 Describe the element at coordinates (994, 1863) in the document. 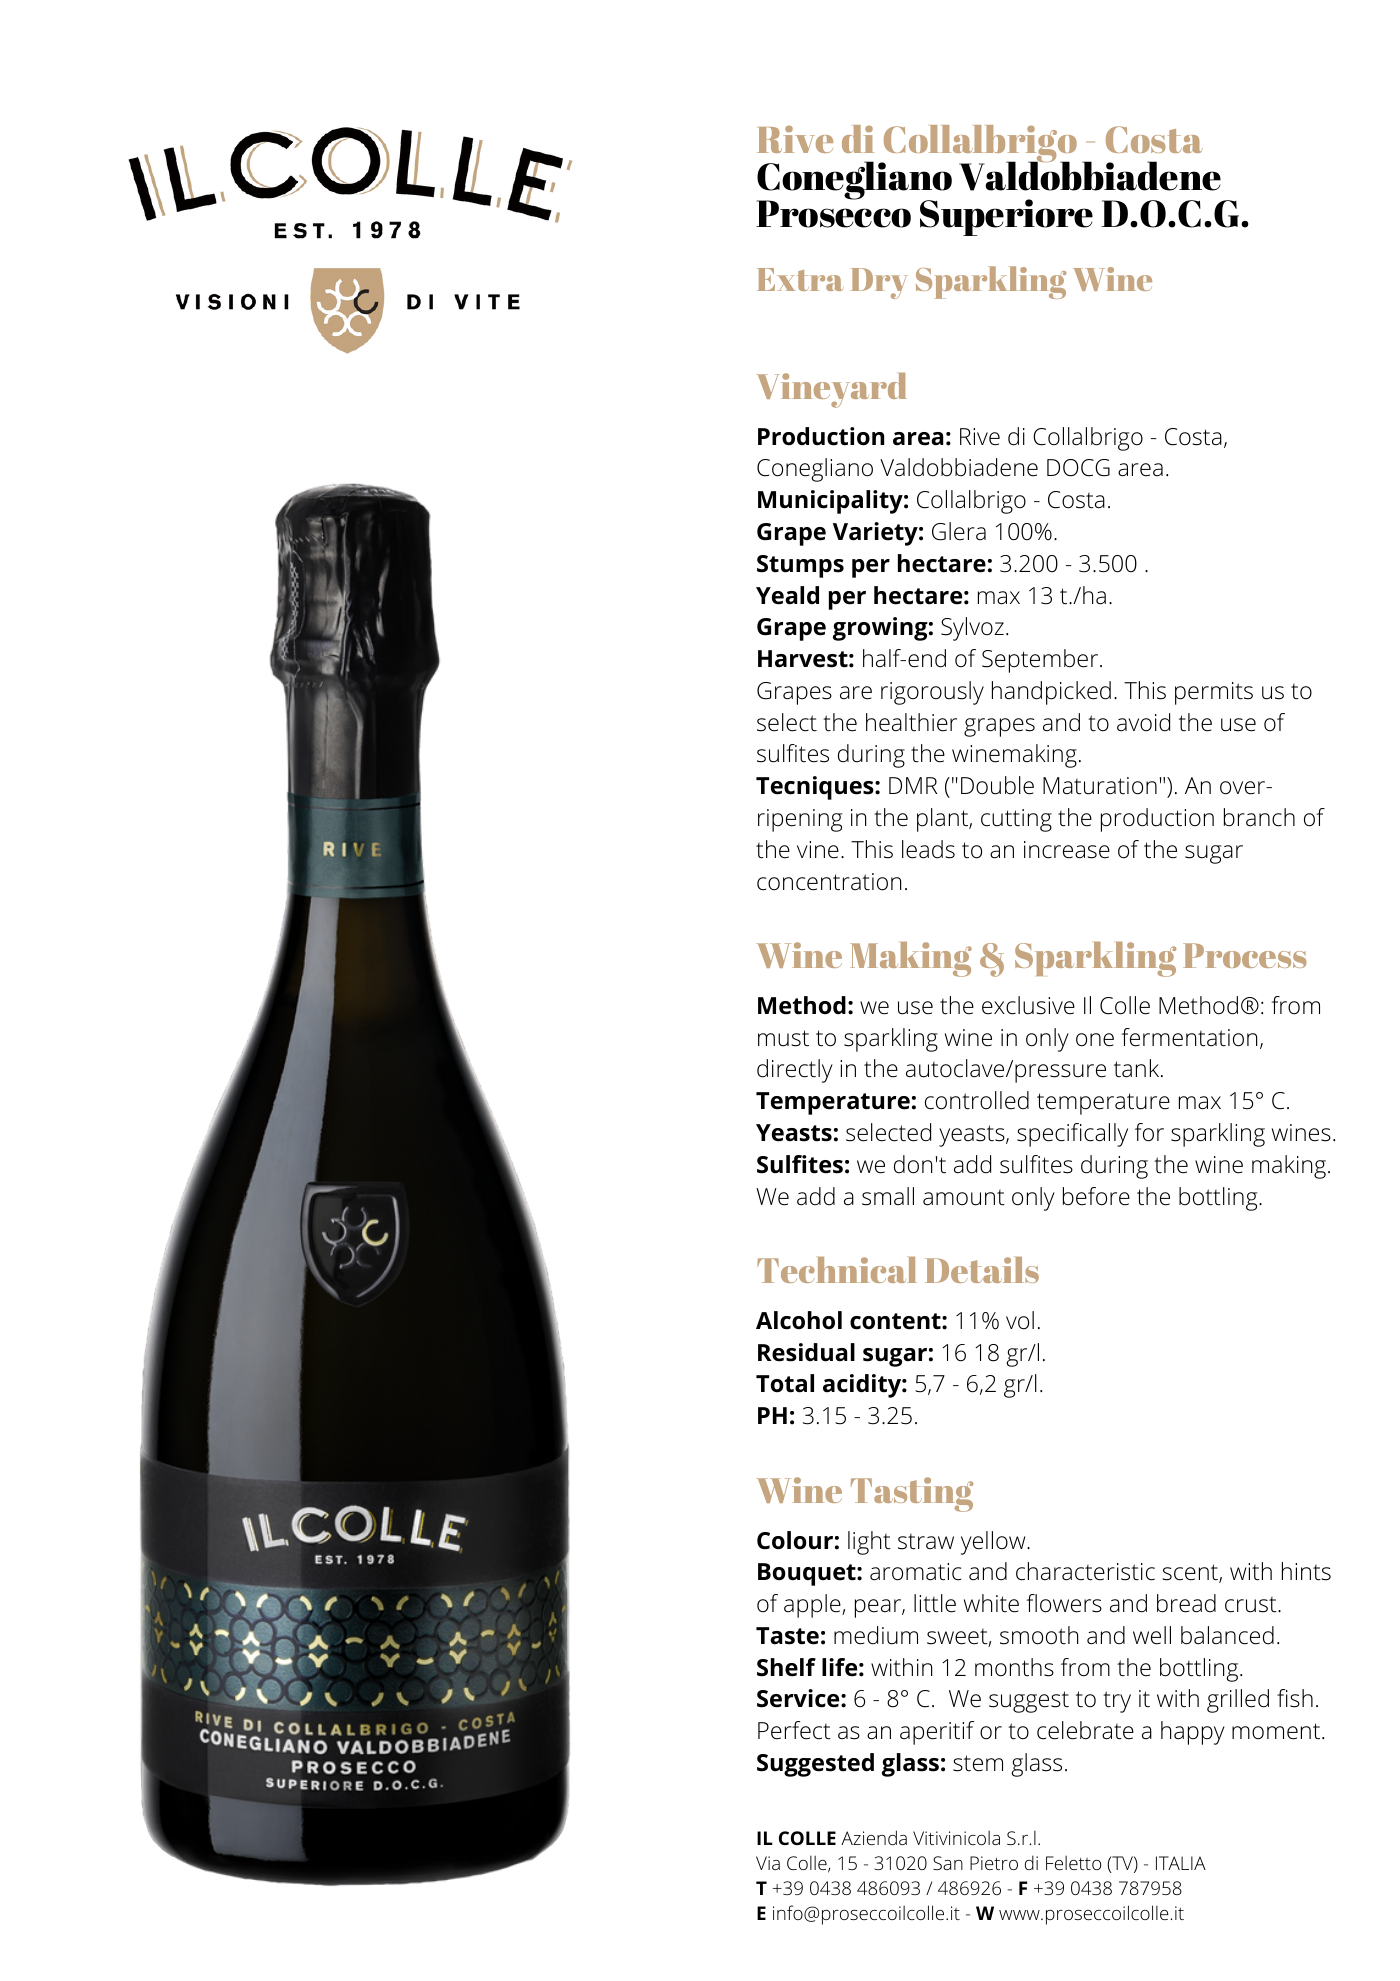

I see `Pietro` at that location.
